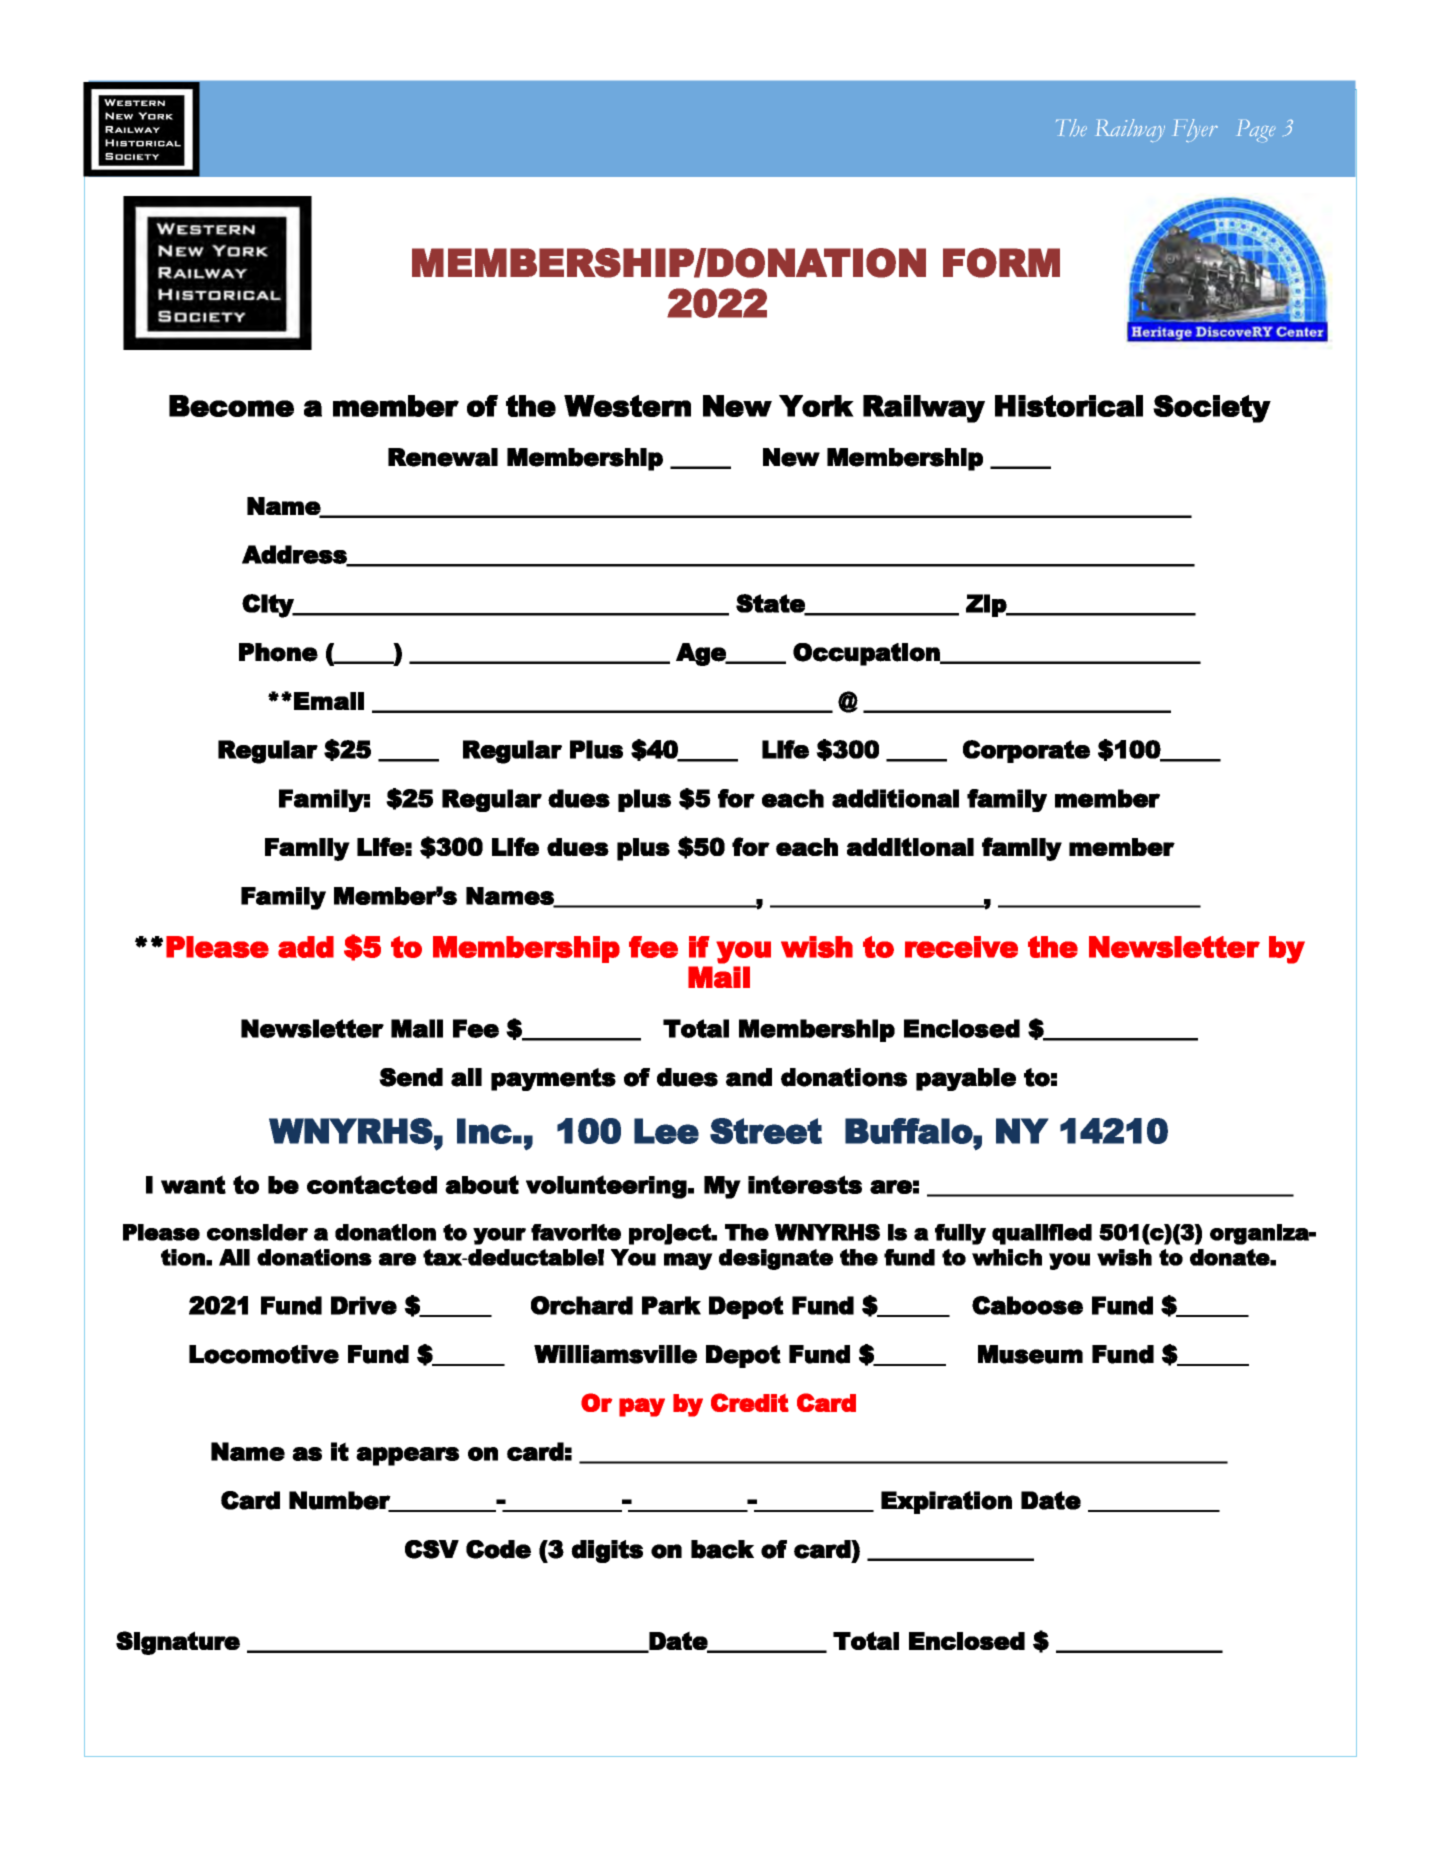 The image size is (1441, 1864). What do you see at coordinates (1001, 263) in the screenshot?
I see `FORM` at bounding box center [1001, 263].
